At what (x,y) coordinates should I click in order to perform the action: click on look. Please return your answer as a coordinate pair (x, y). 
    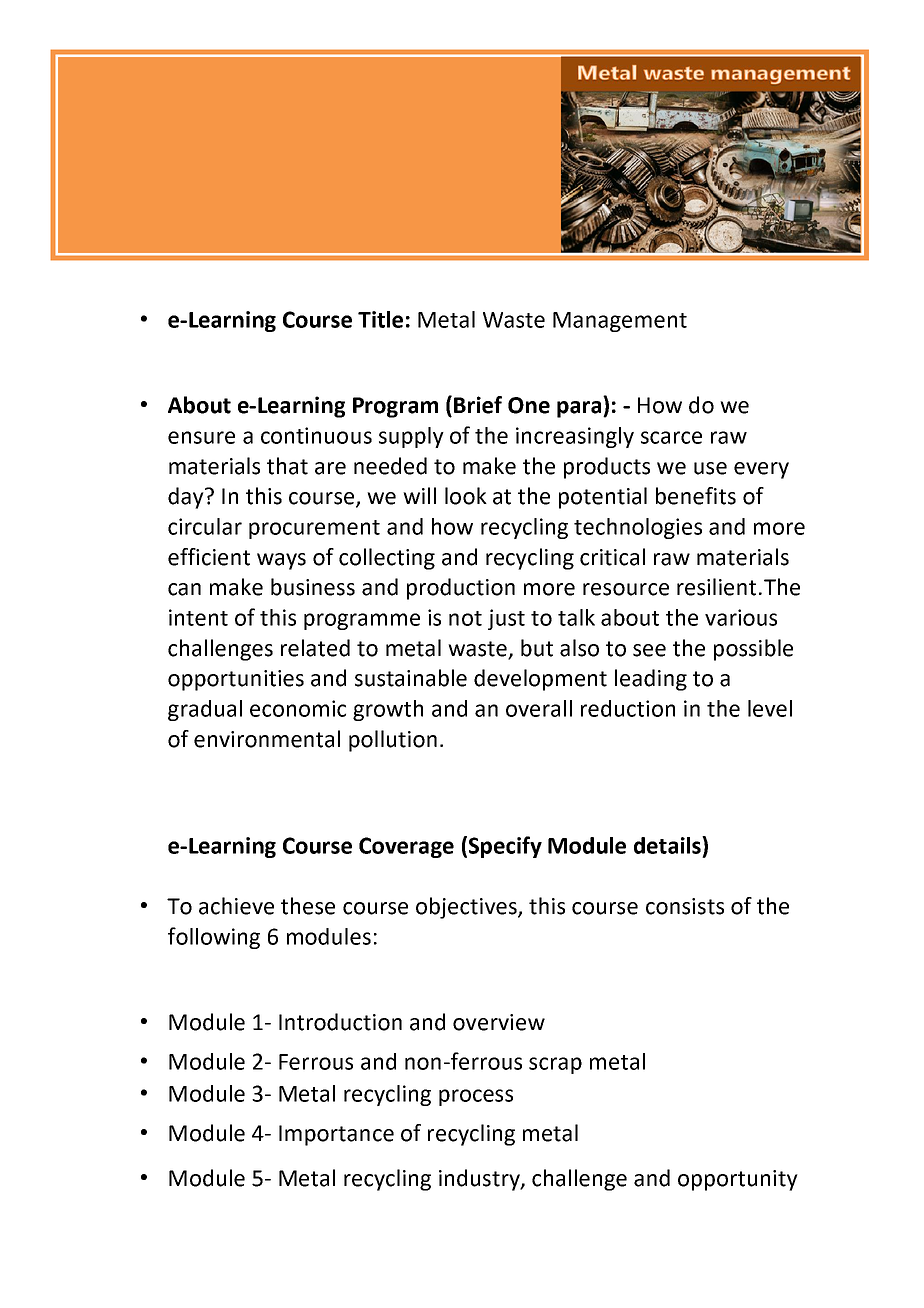
    Looking at the image, I should click on (466, 496).
